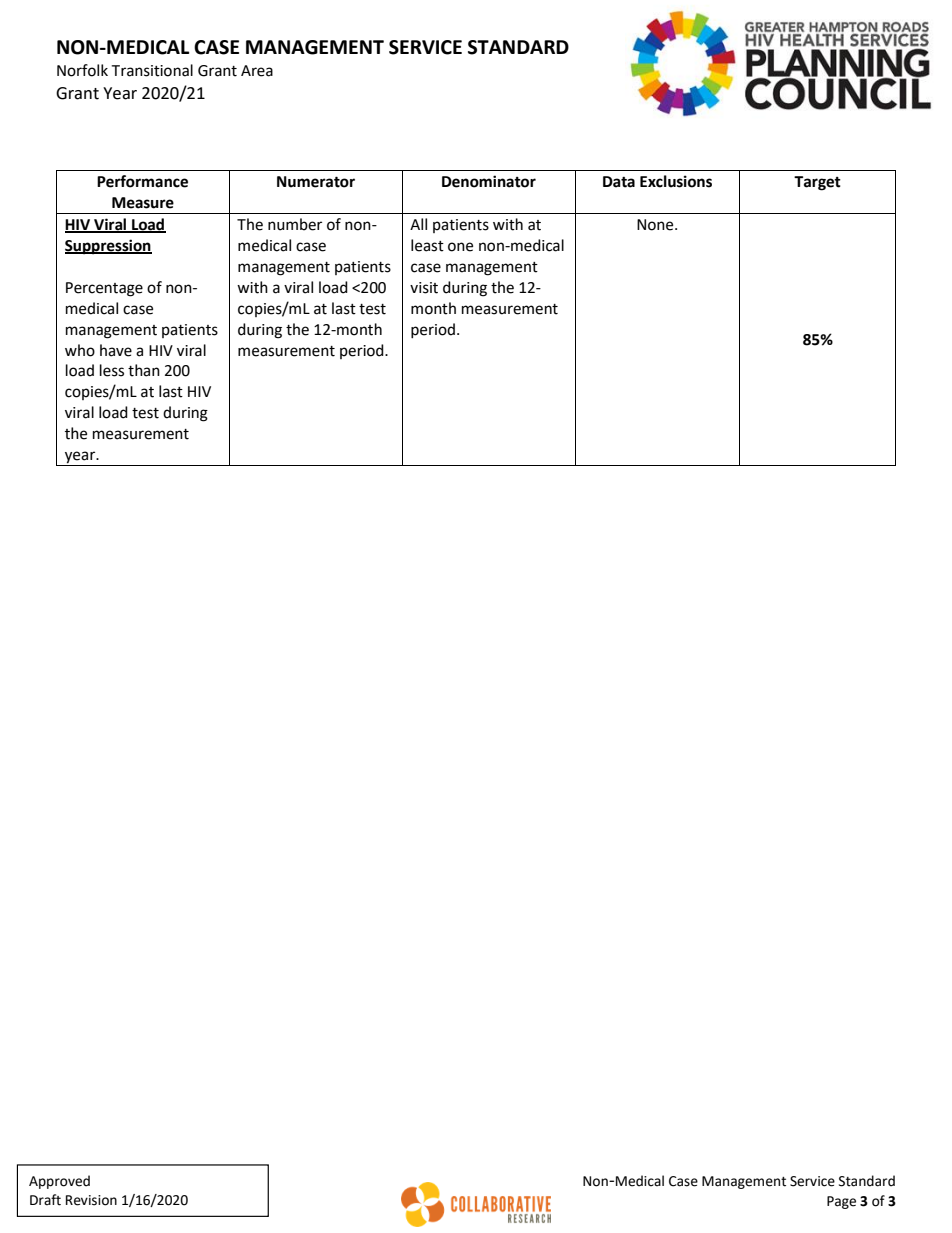  What do you see at coordinates (91, 1200) in the screenshot?
I see `Revision` at bounding box center [91, 1200].
